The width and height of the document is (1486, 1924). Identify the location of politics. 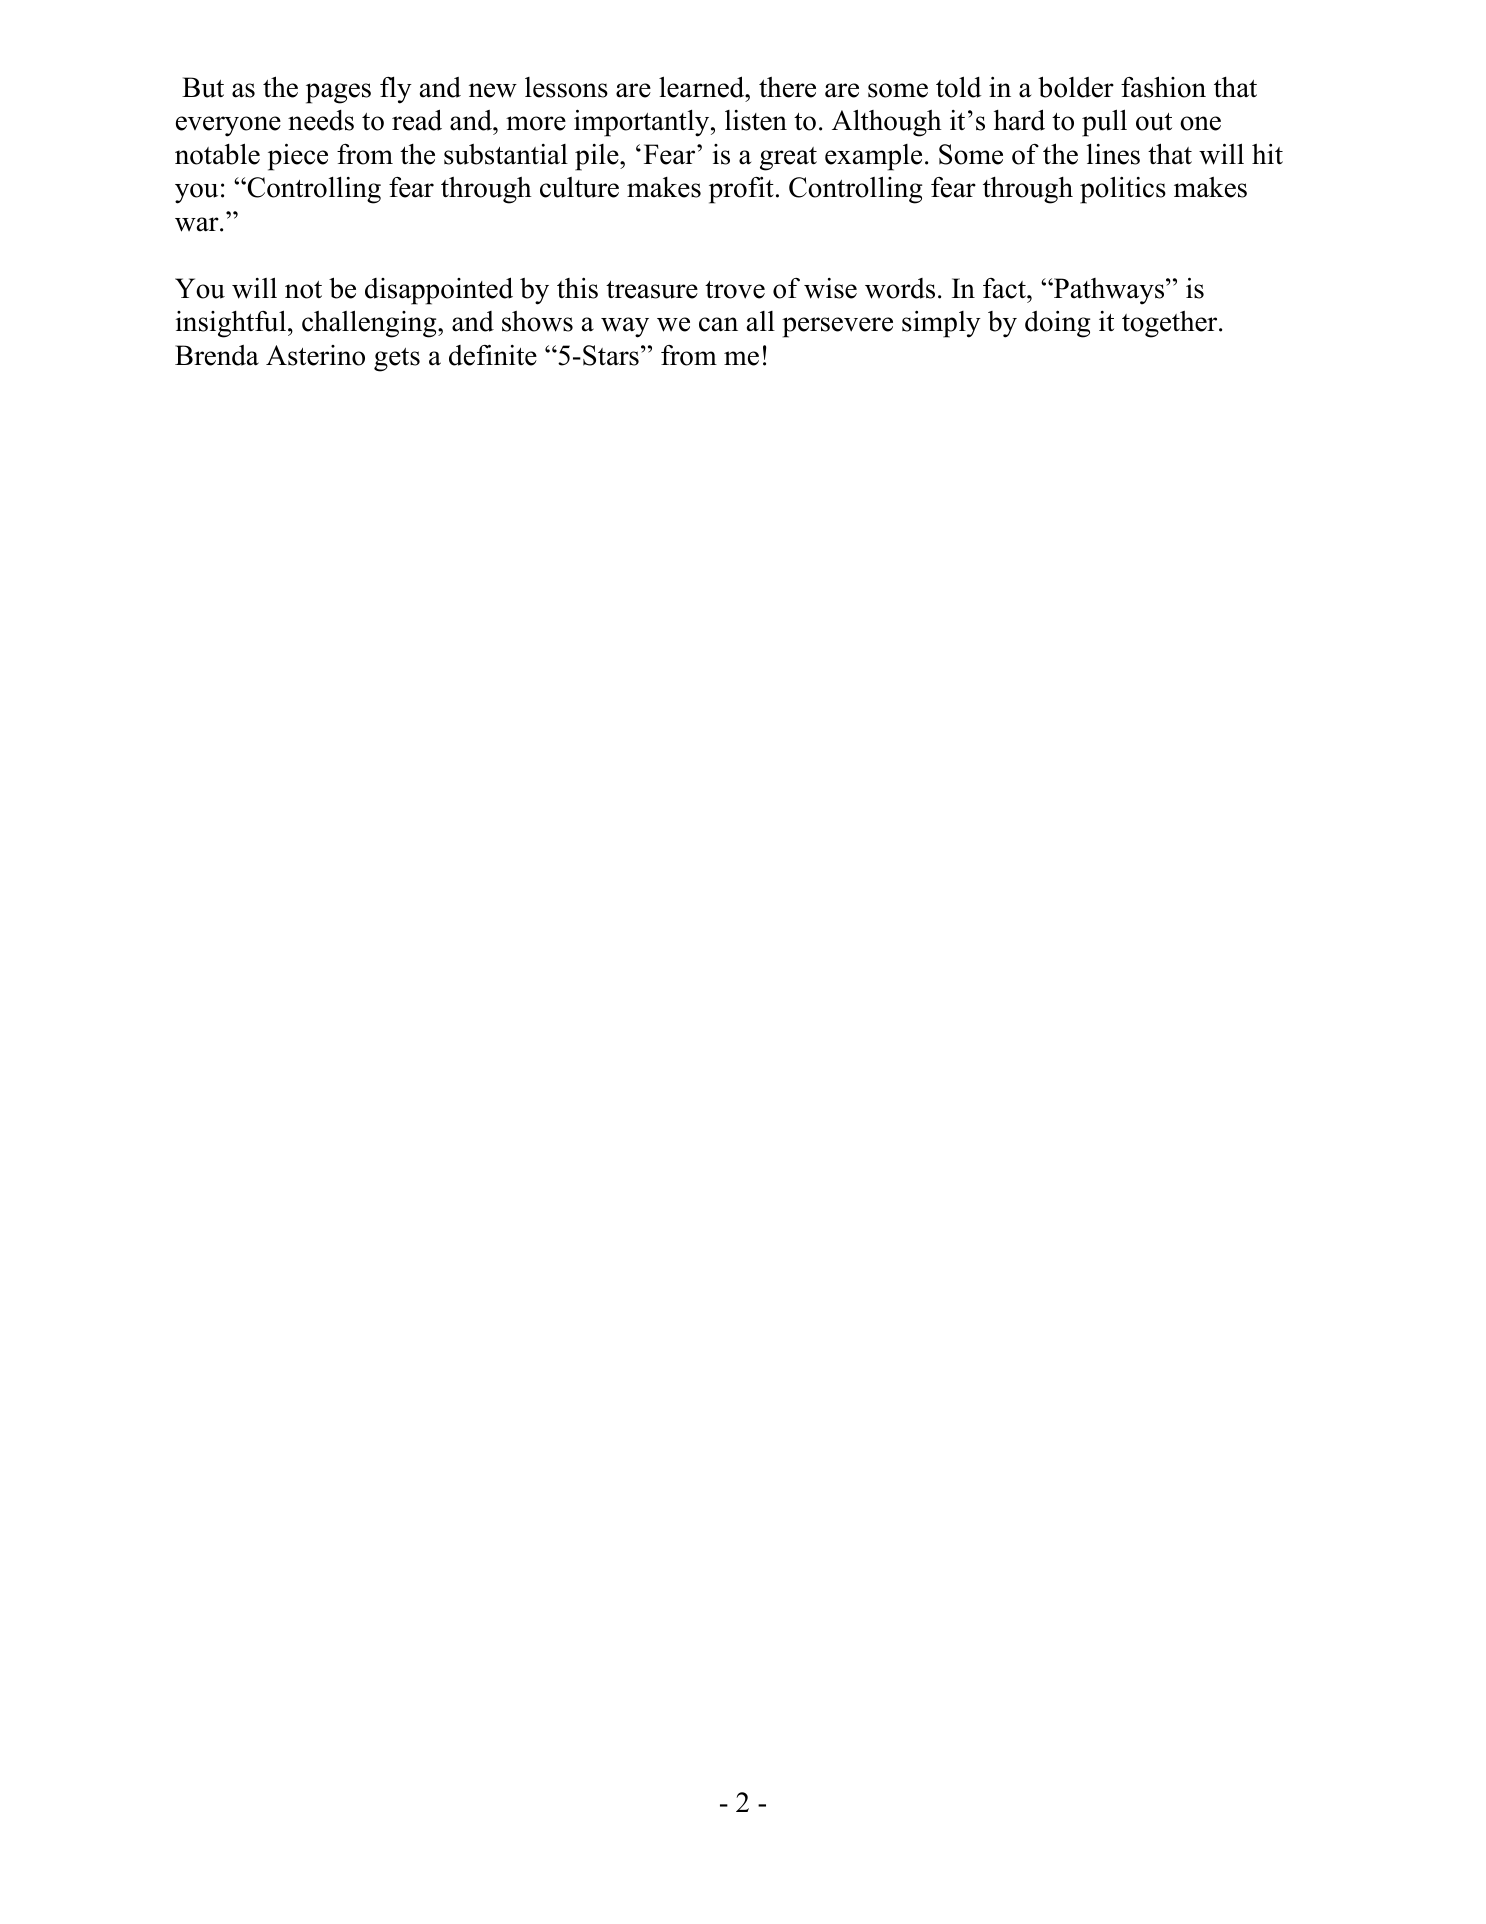
(1123, 190).
